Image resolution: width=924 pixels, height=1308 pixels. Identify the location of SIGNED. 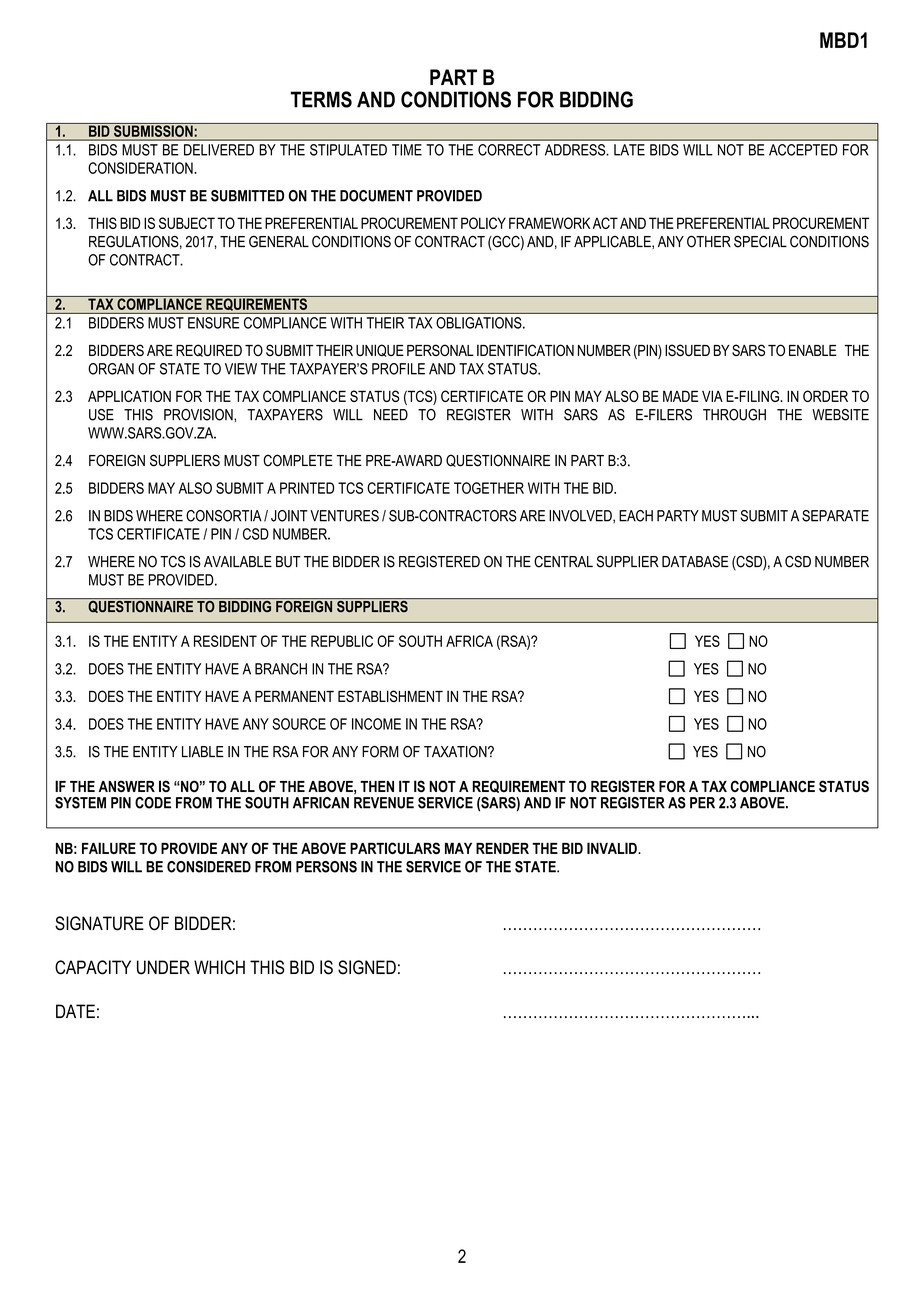
(367, 967).
